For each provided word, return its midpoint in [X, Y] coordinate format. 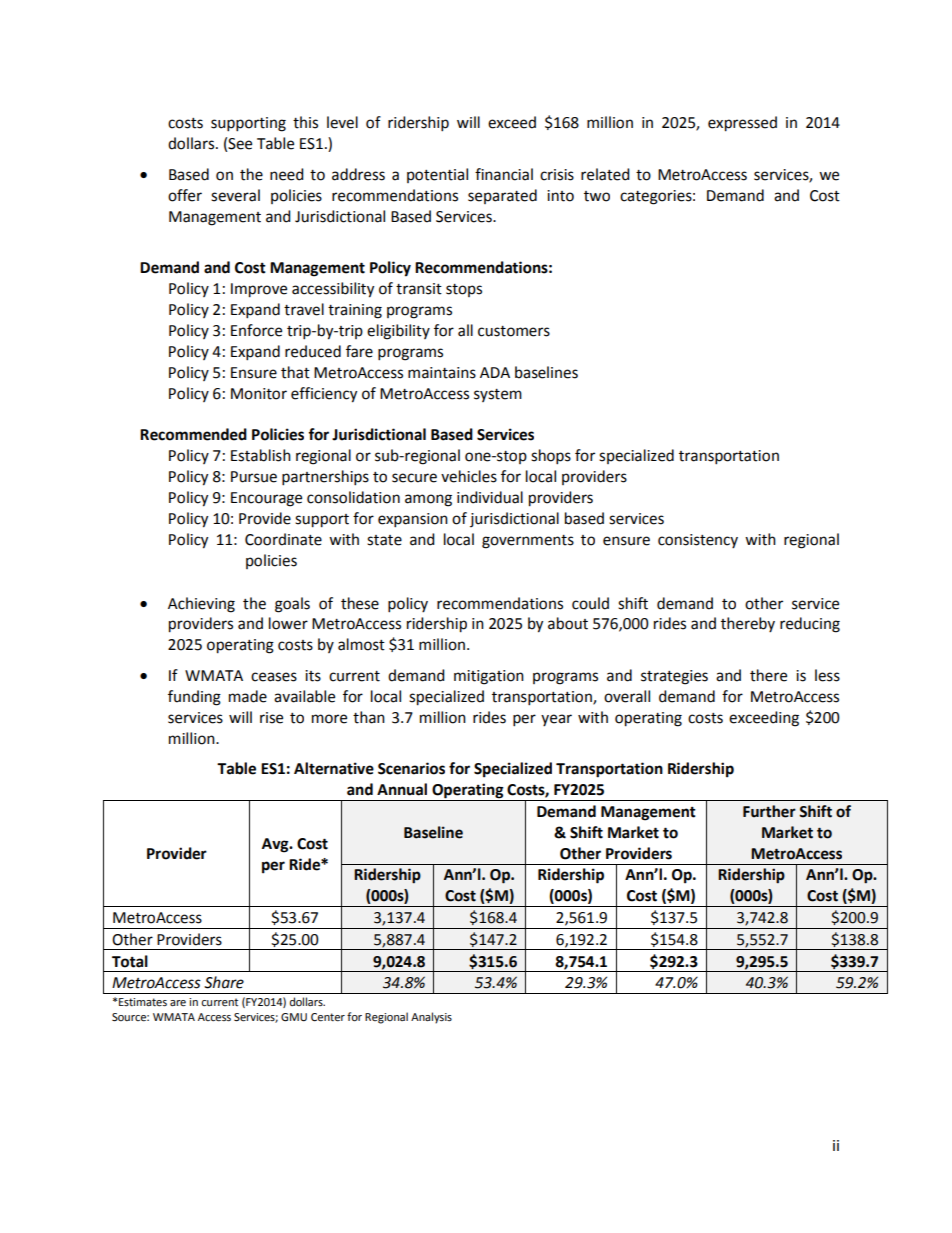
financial [504, 174]
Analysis [431, 1018]
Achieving [201, 605]
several [235, 195]
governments [528, 542]
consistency [698, 541]
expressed [742, 124]
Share [224, 982]
